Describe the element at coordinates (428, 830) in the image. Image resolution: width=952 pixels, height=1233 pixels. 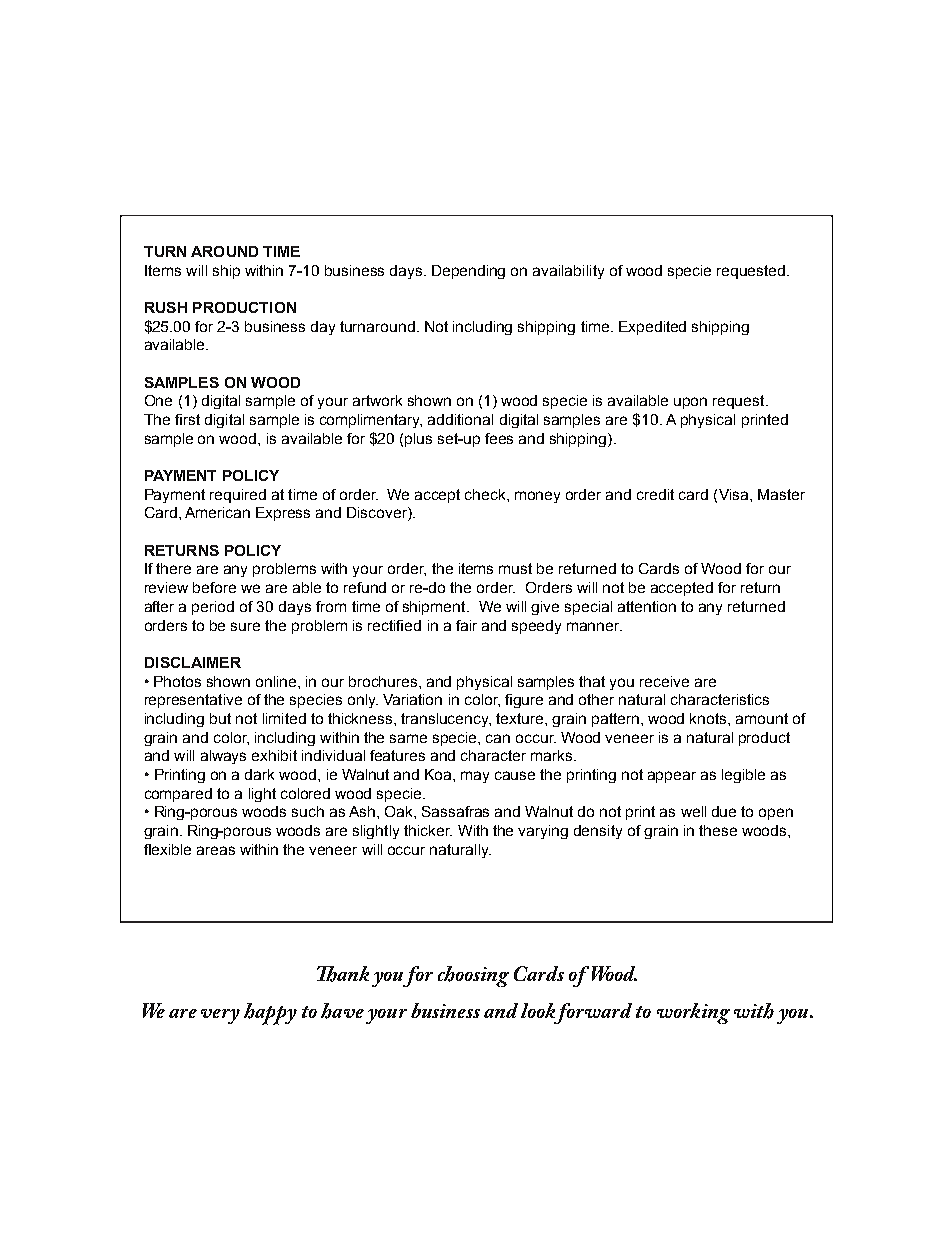
I see `thicker` at that location.
